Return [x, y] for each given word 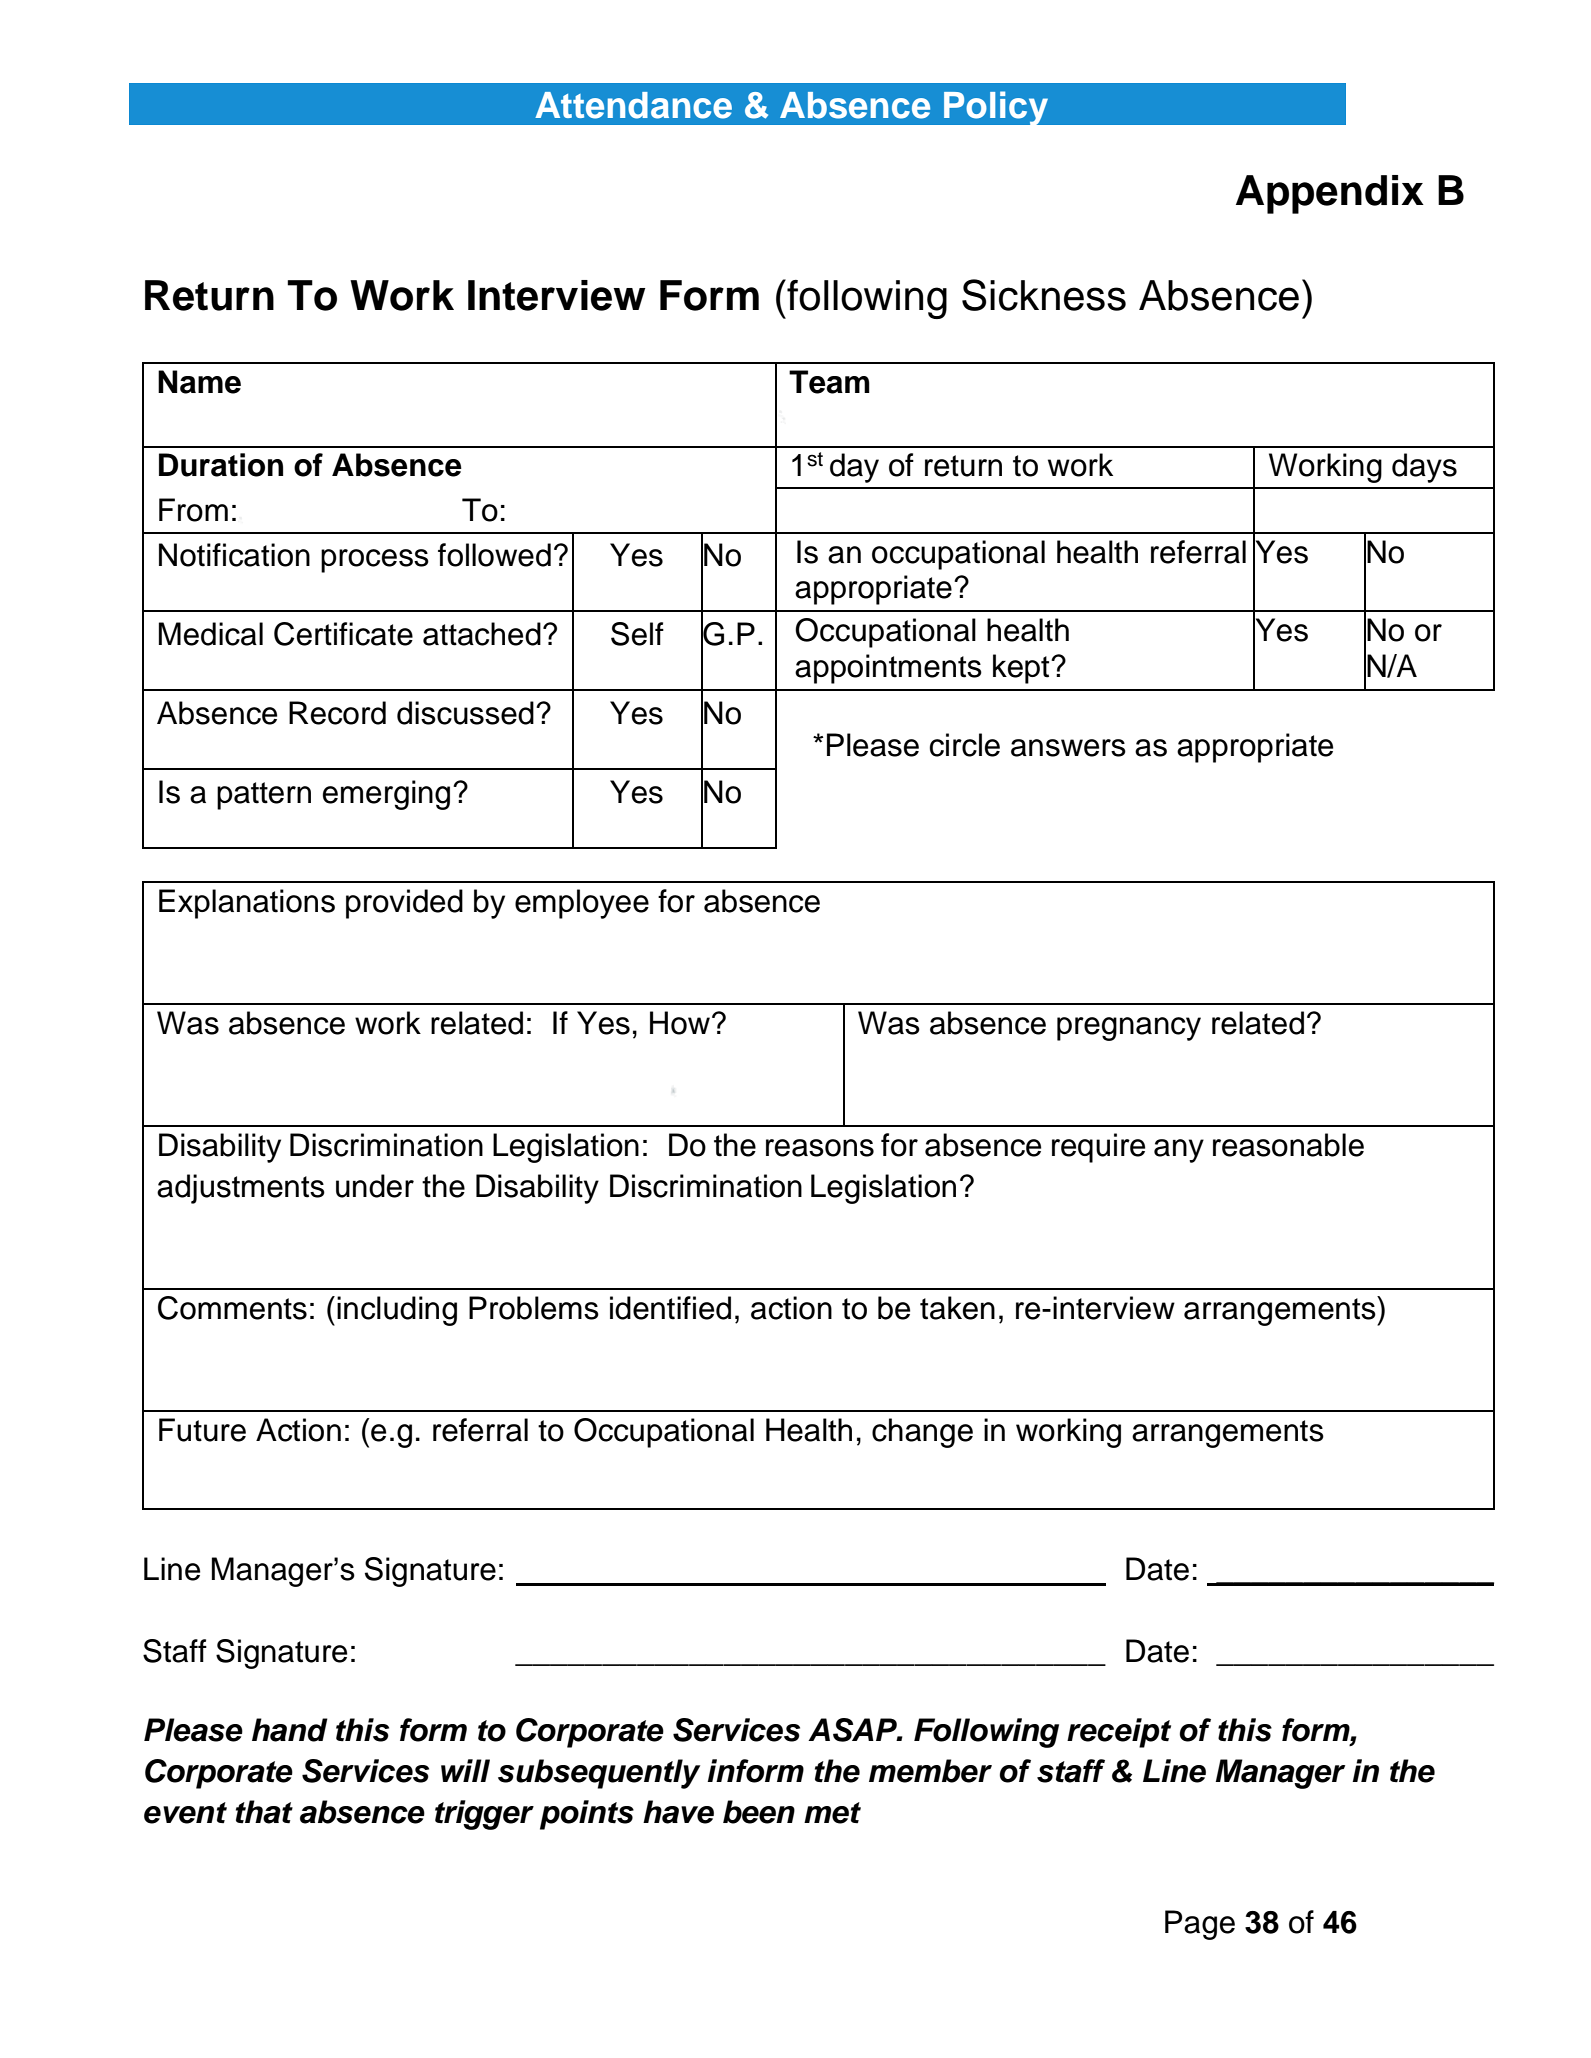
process [375, 561]
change [922, 1433]
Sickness [1044, 295]
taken [957, 1308]
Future [202, 1430]
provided [404, 904]
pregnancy [1129, 1029]
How [680, 1023]
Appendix [1330, 194]
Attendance [633, 105]
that [264, 1812]
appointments [888, 669]
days [1424, 468]
